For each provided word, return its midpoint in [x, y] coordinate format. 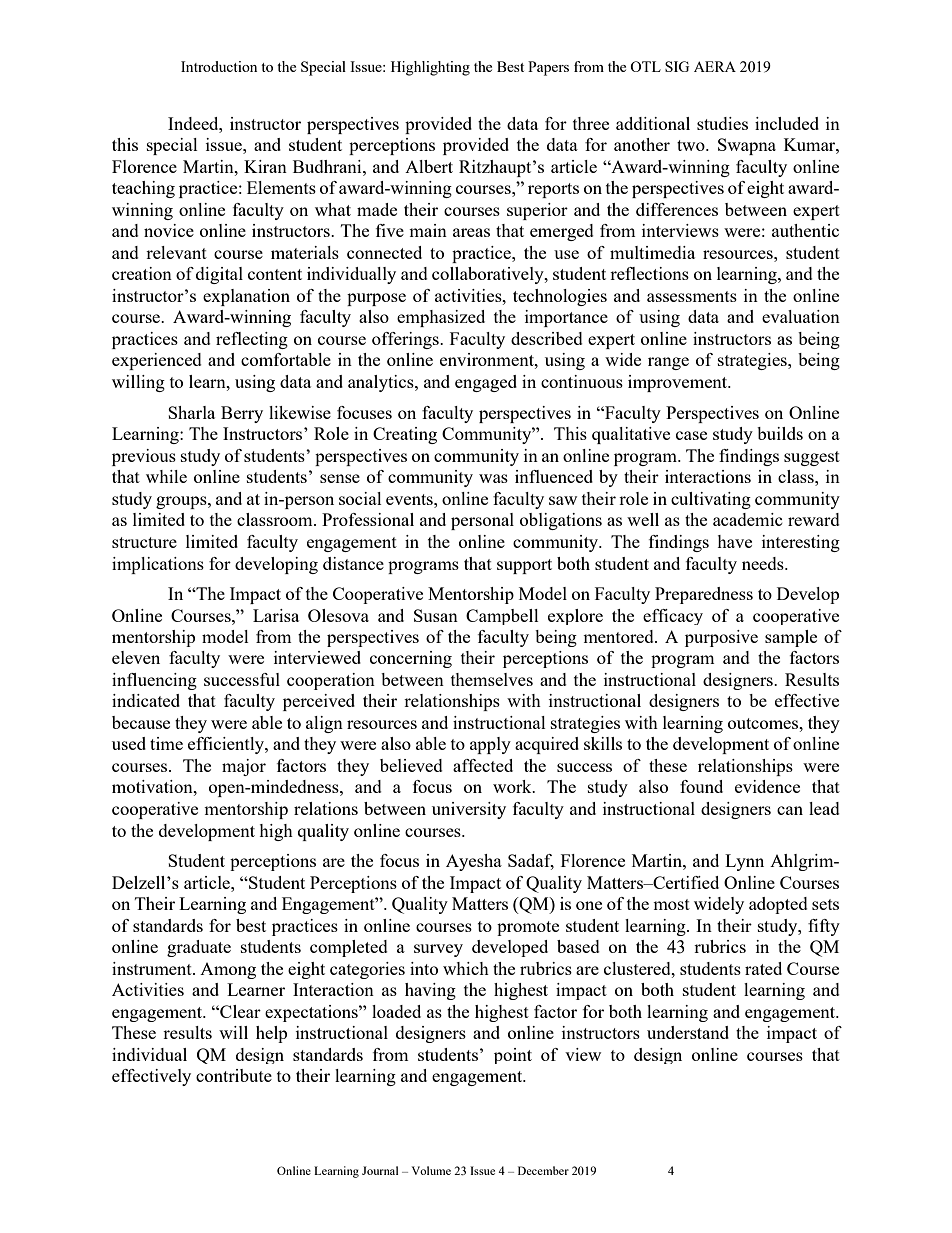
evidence [767, 786]
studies [722, 123]
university [469, 810]
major [244, 767]
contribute [234, 1075]
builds [780, 433]
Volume [431, 1170]
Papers [548, 68]
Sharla [191, 412]
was [493, 478]
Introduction [219, 66]
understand [688, 1032]
